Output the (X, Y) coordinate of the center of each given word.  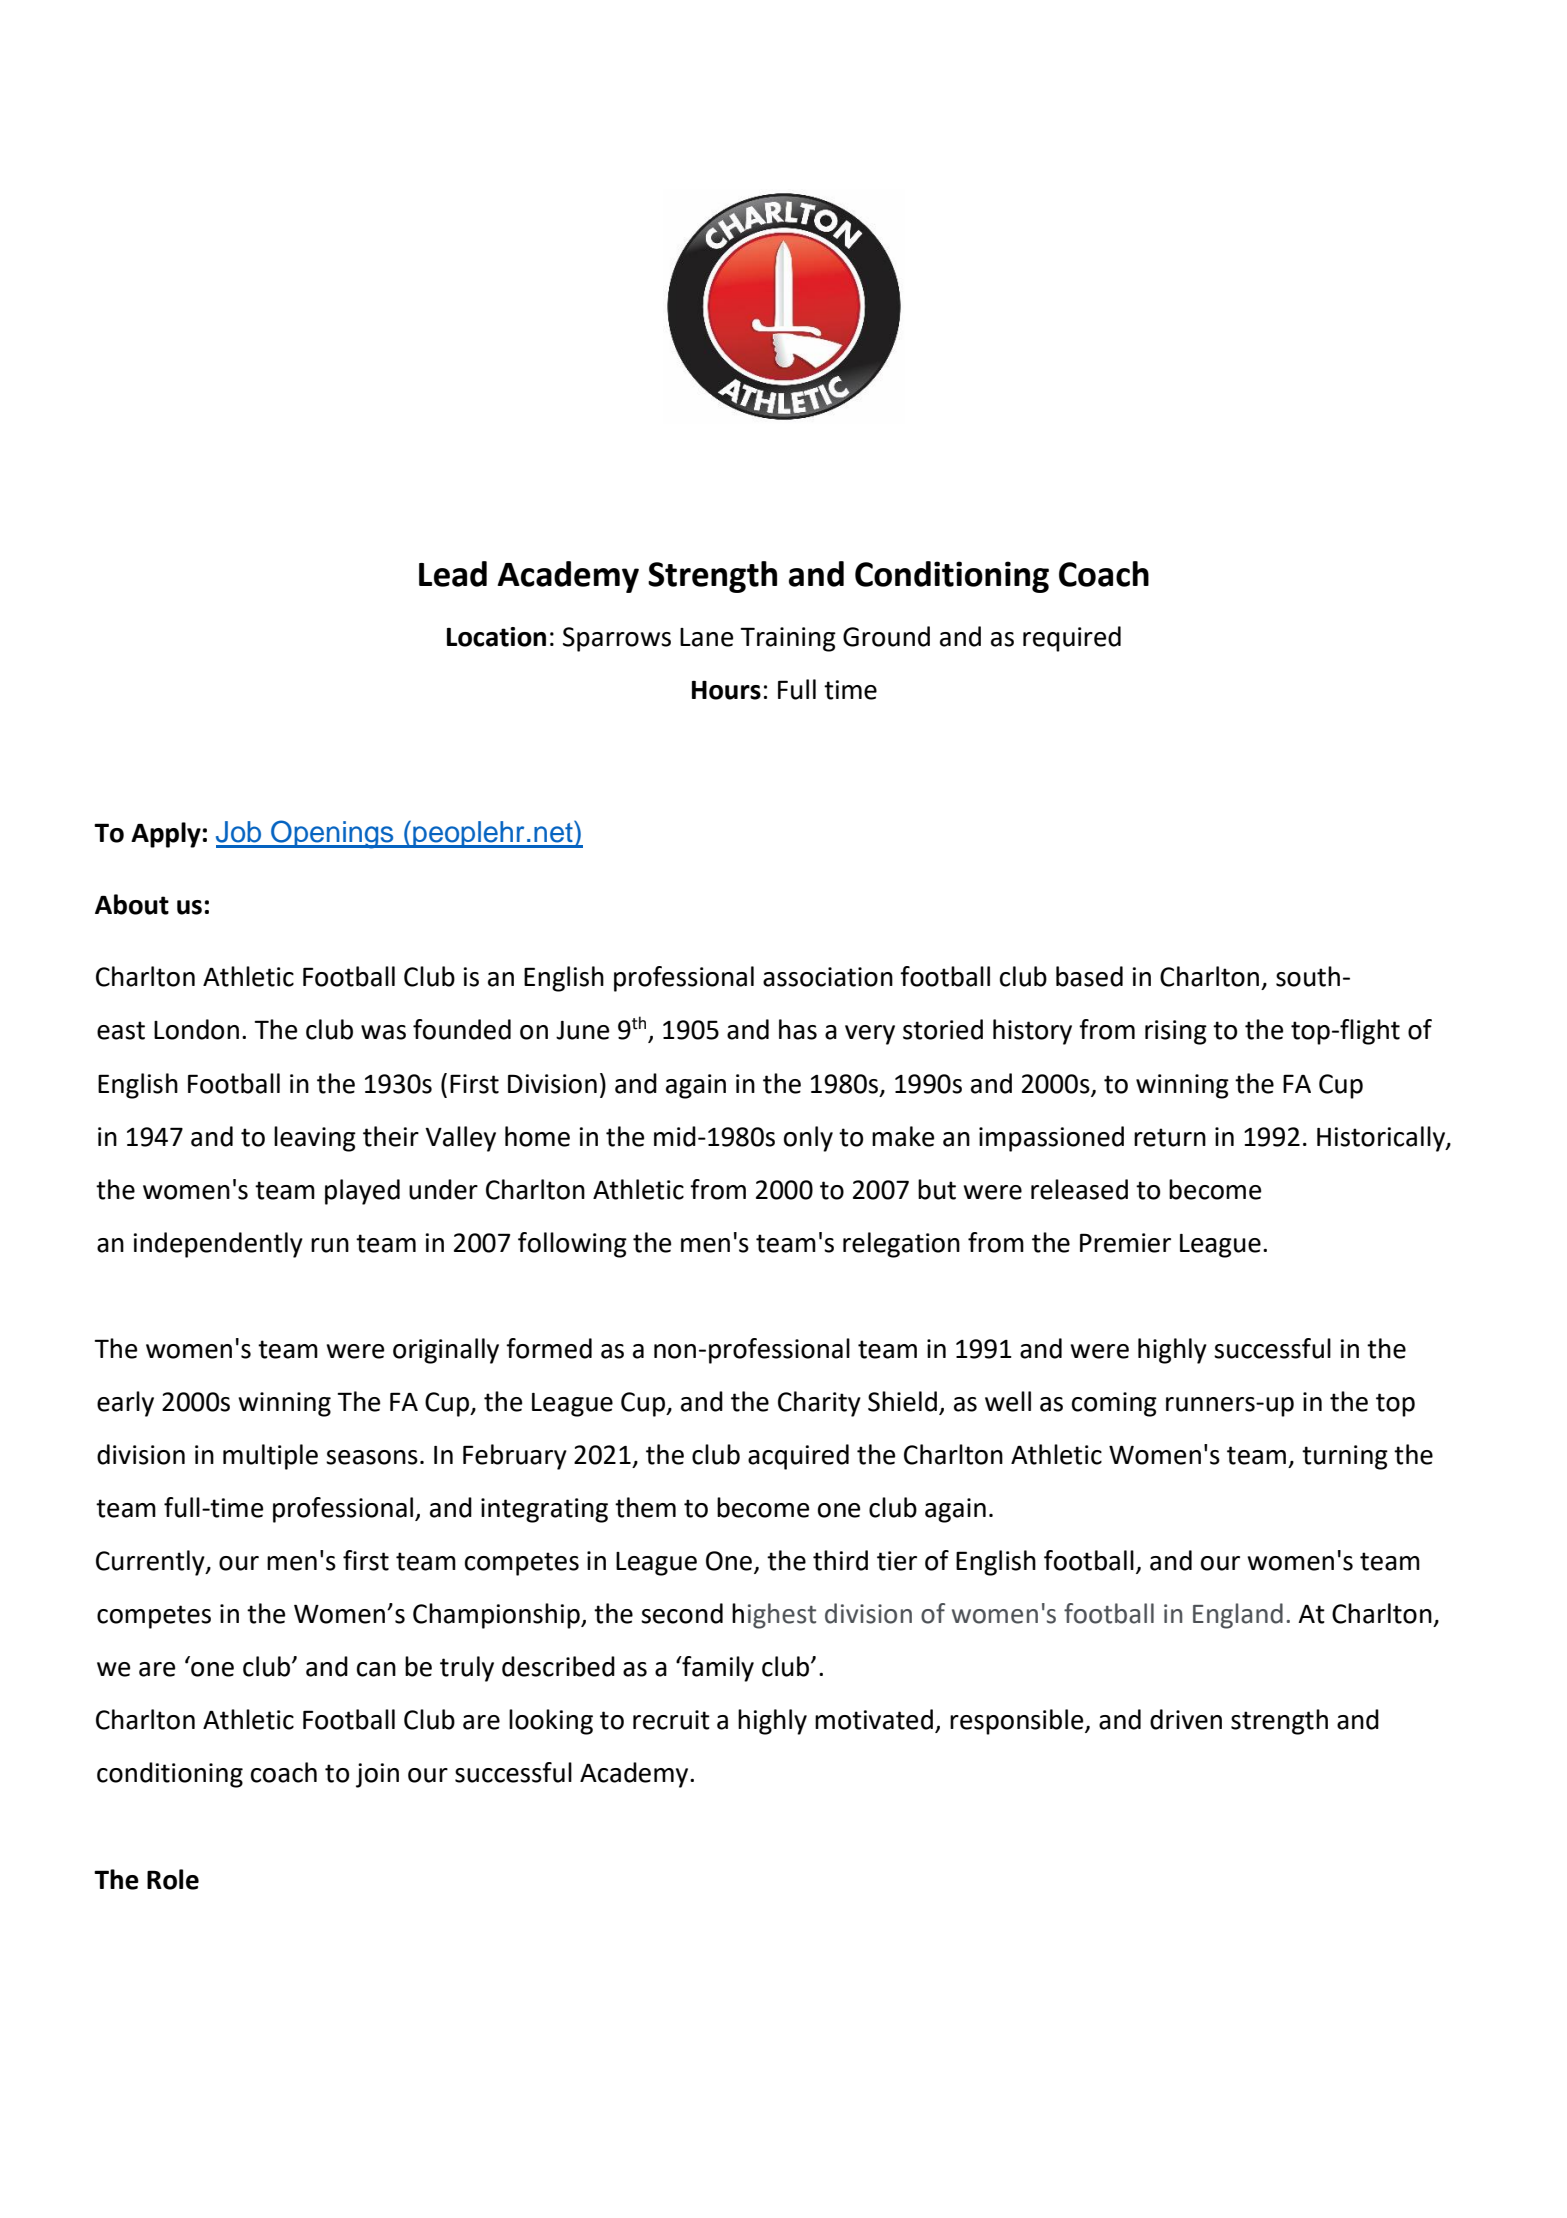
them (645, 1507)
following (572, 1245)
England (1238, 1616)
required (1072, 639)
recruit (671, 1720)
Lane (706, 637)
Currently (151, 1563)
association (828, 977)
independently (218, 1245)
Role (173, 1879)
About (132, 904)
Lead (453, 574)
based (1089, 976)
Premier (1125, 1243)
